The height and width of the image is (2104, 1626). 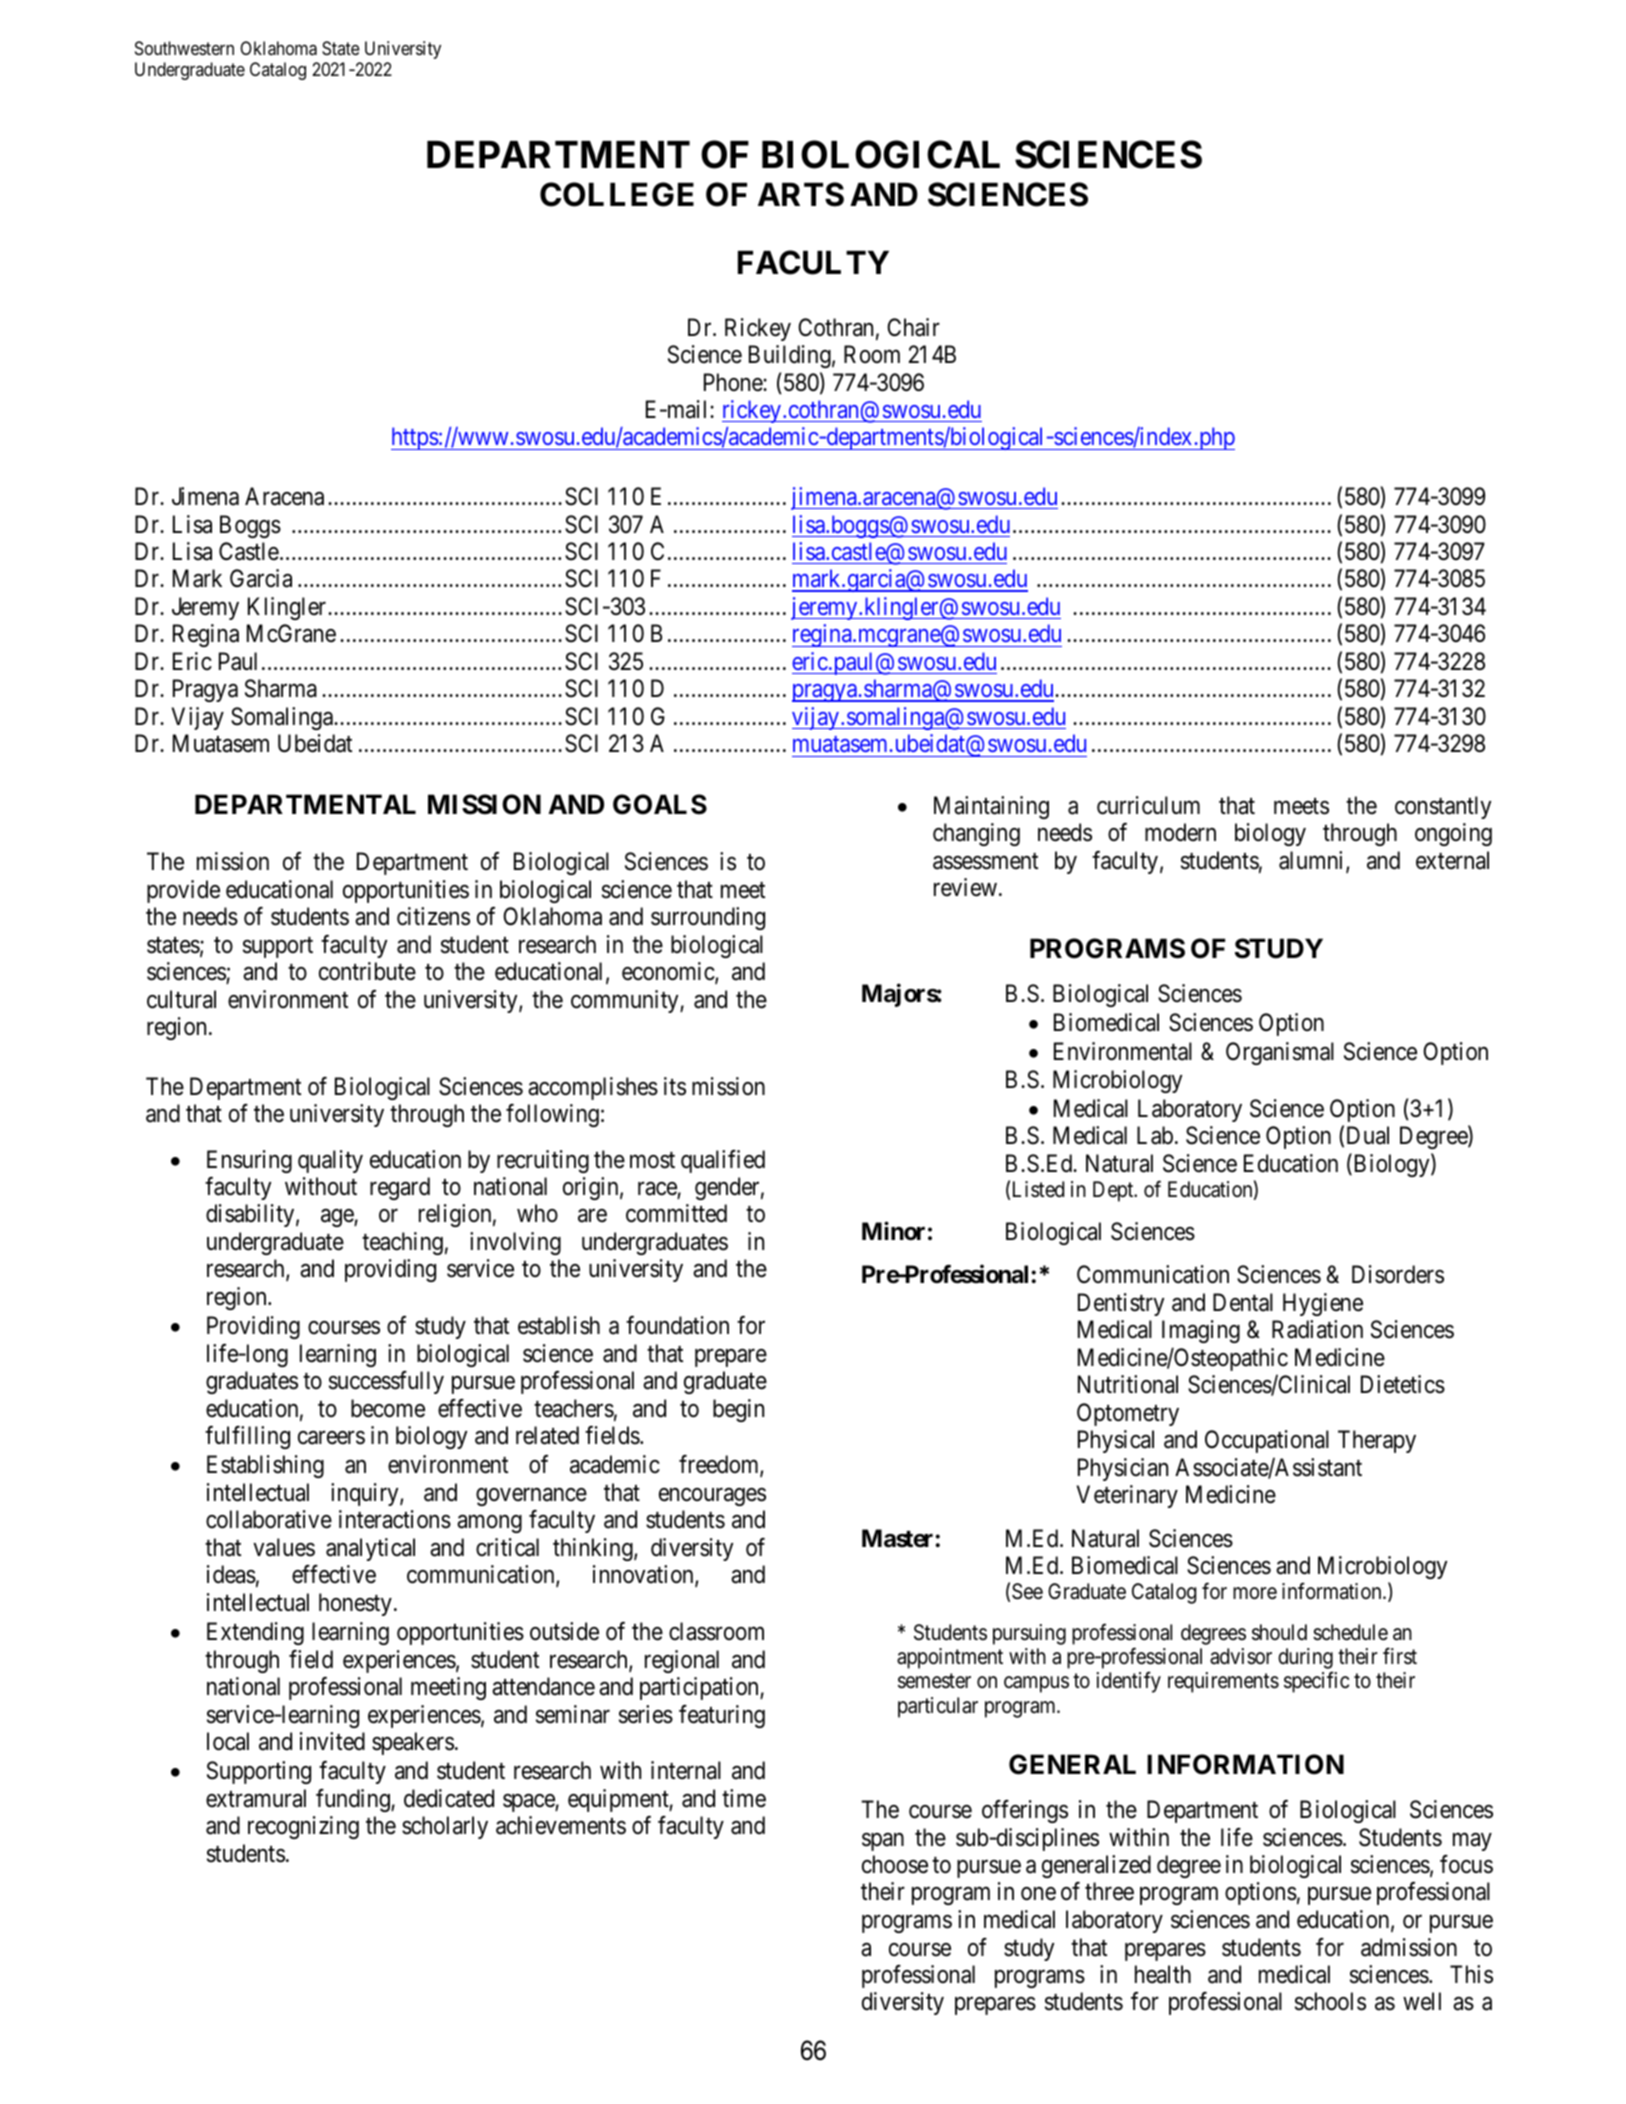 What do you see at coordinates (367, 971) in the image?
I see `contribute` at bounding box center [367, 971].
